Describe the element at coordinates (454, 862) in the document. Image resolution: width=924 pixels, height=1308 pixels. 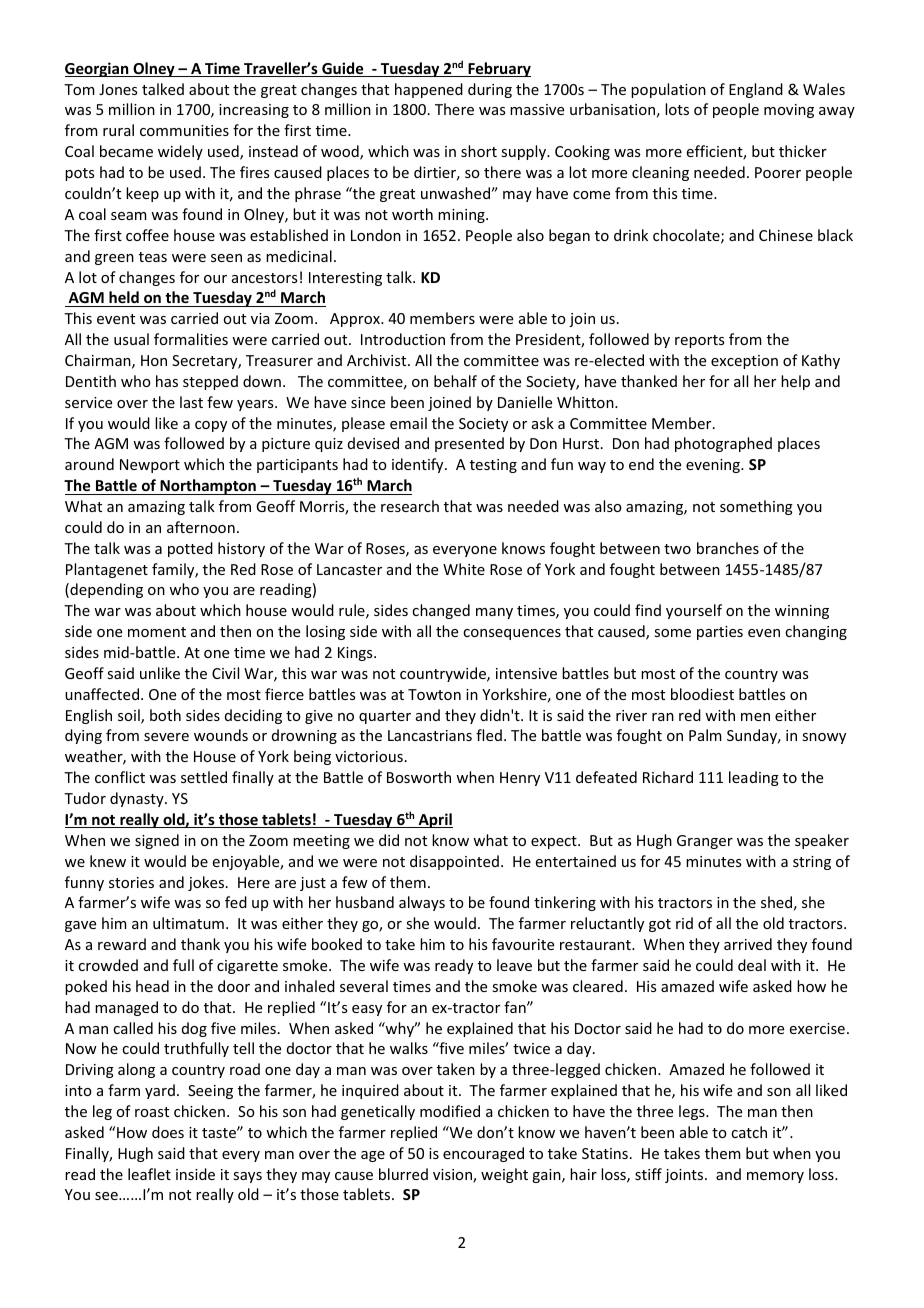
I see `disappointed` at that location.
